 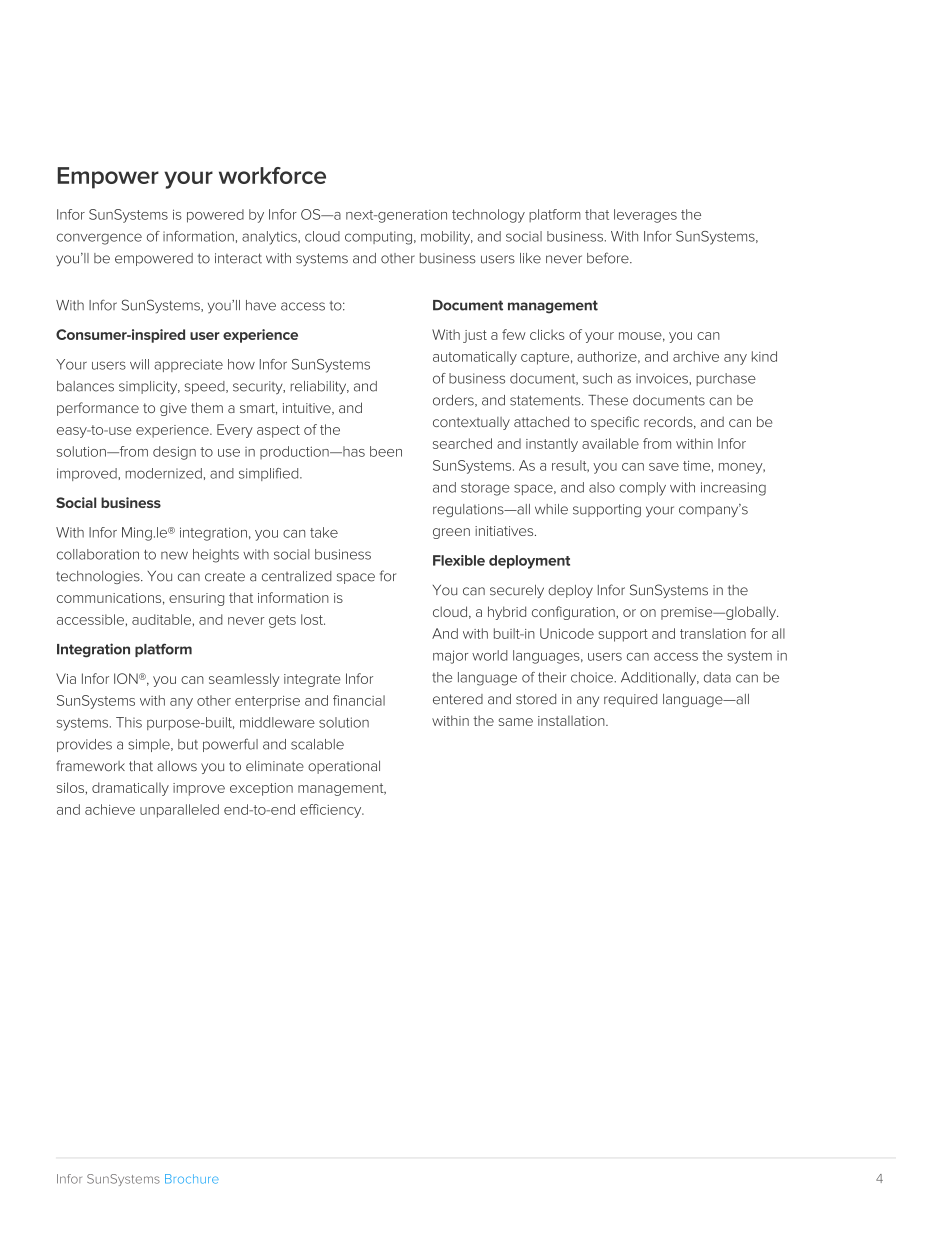 I want to click on archive, so click(x=696, y=356).
